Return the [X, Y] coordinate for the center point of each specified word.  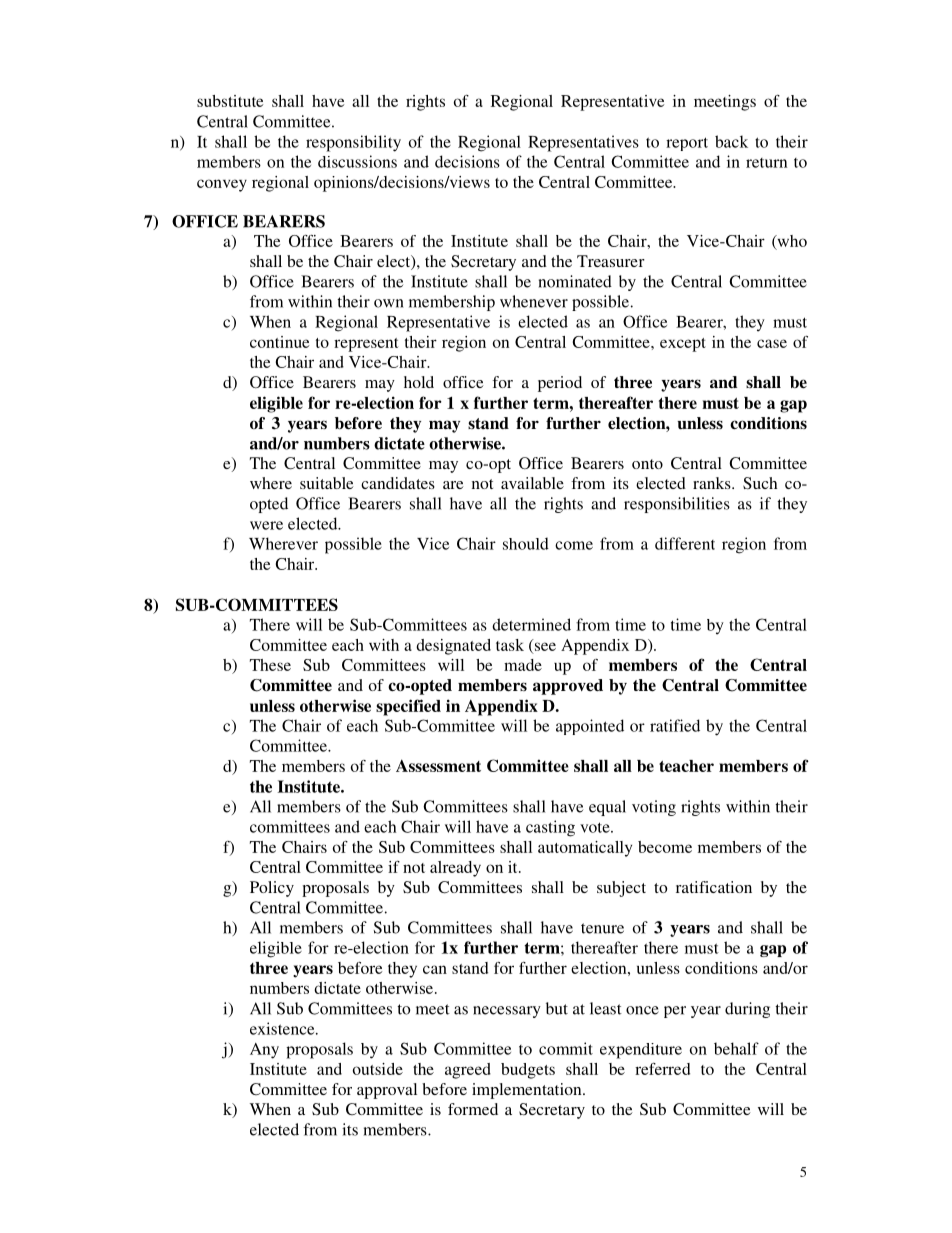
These [270, 665]
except [683, 345]
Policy [272, 889]
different [685, 543]
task [510, 645]
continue [279, 342]
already [455, 869]
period [560, 384]
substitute [230, 101]
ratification [714, 887]
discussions [357, 161]
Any [264, 1051]
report [687, 144]
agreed [468, 1071]
